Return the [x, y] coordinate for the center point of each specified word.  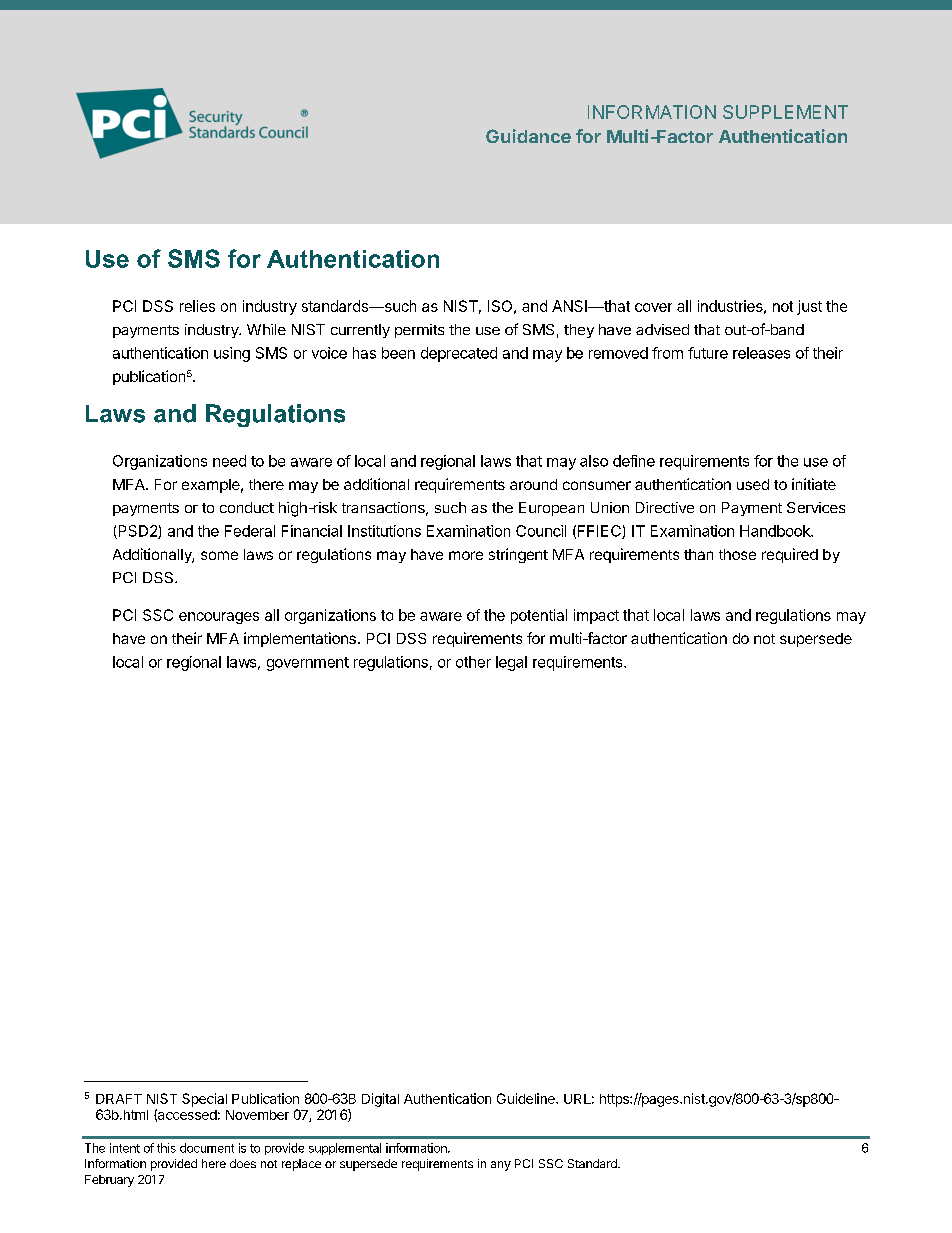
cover [653, 307]
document [207, 1148]
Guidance [528, 136]
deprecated [459, 354]
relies [197, 306]
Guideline [527, 1098]
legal [511, 663]
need [229, 461]
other [473, 662]
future [708, 353]
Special [204, 1100]
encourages [219, 618]
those [737, 554]
